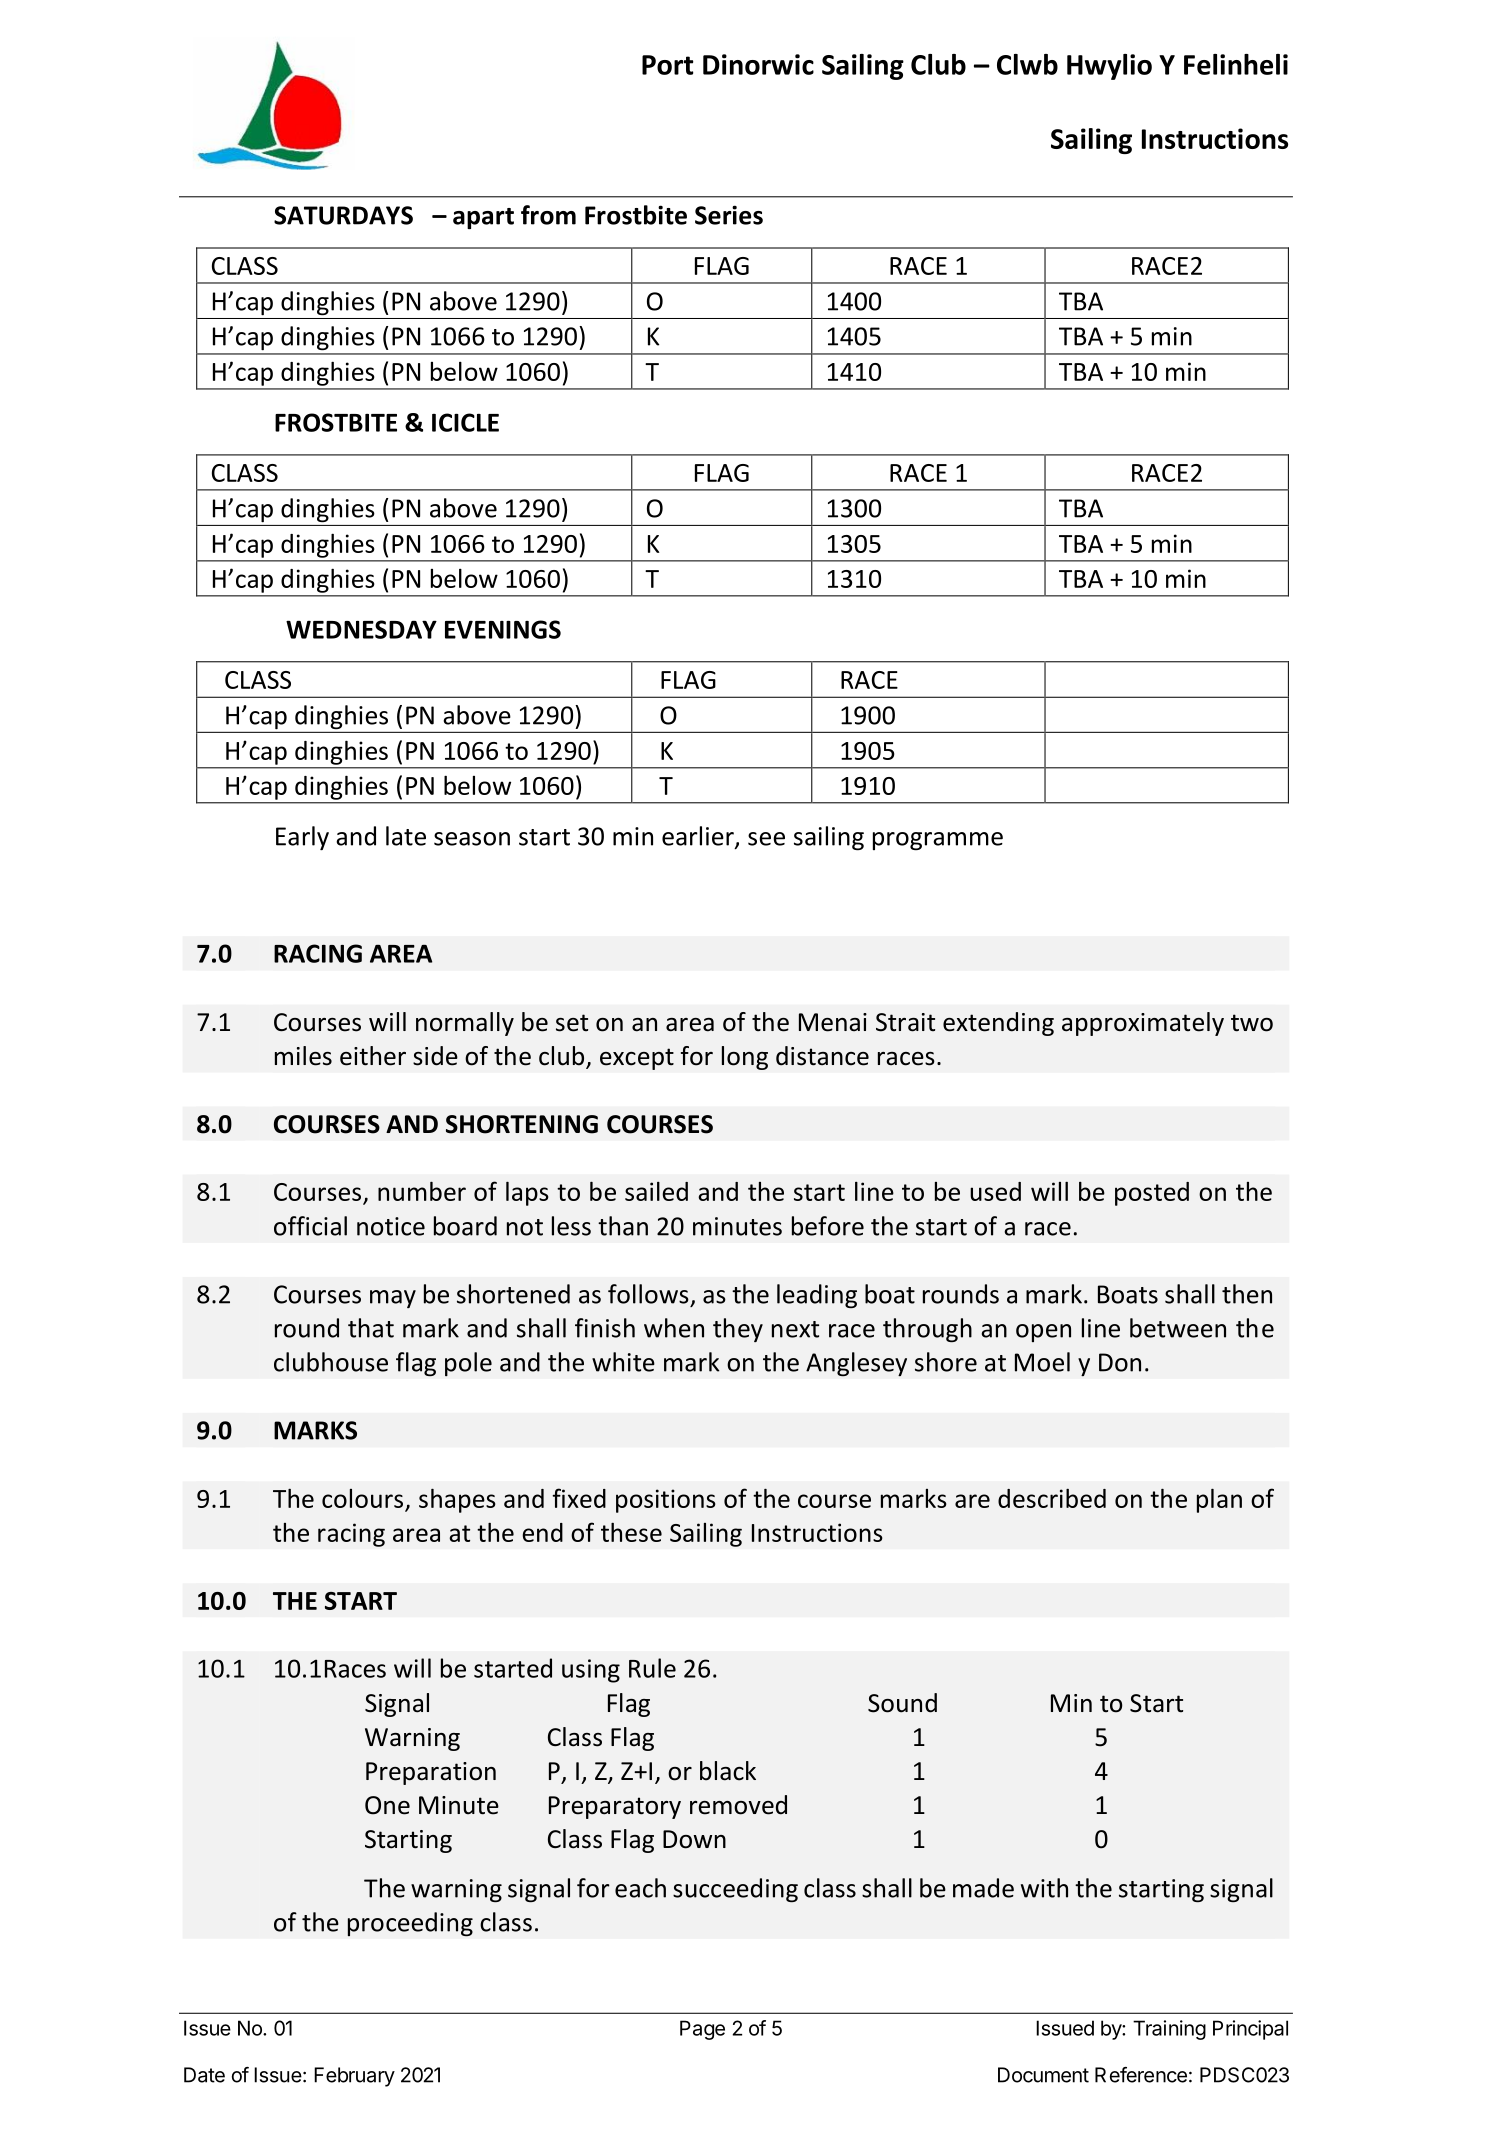 Image resolution: width=1509 pixels, height=2134 pixels. What do you see at coordinates (745, 1058) in the screenshot?
I see `long` at bounding box center [745, 1058].
